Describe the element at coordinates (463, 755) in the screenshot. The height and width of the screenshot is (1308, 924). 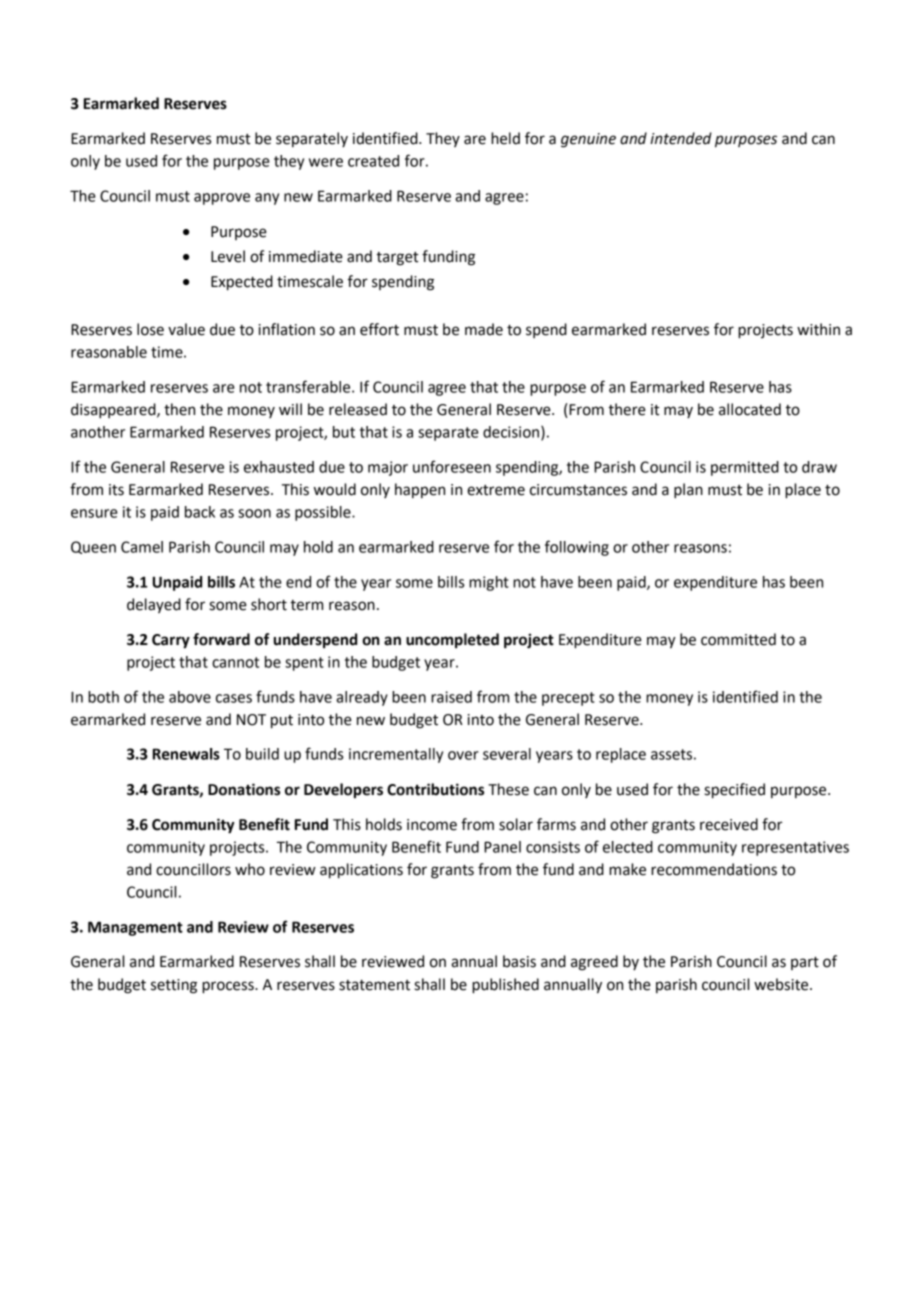
I see `over` at that location.
